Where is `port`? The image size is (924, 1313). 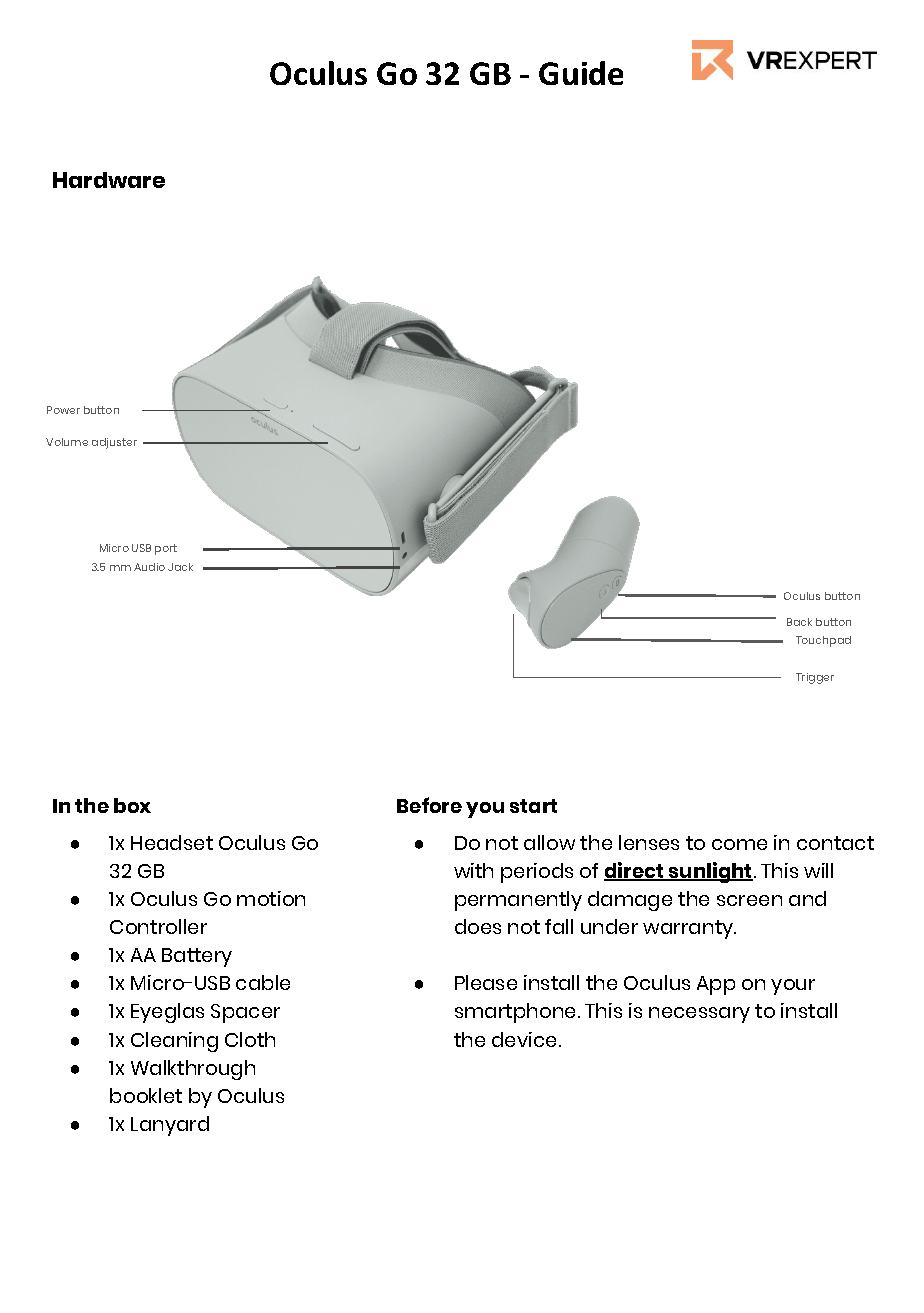
port is located at coordinates (166, 549).
